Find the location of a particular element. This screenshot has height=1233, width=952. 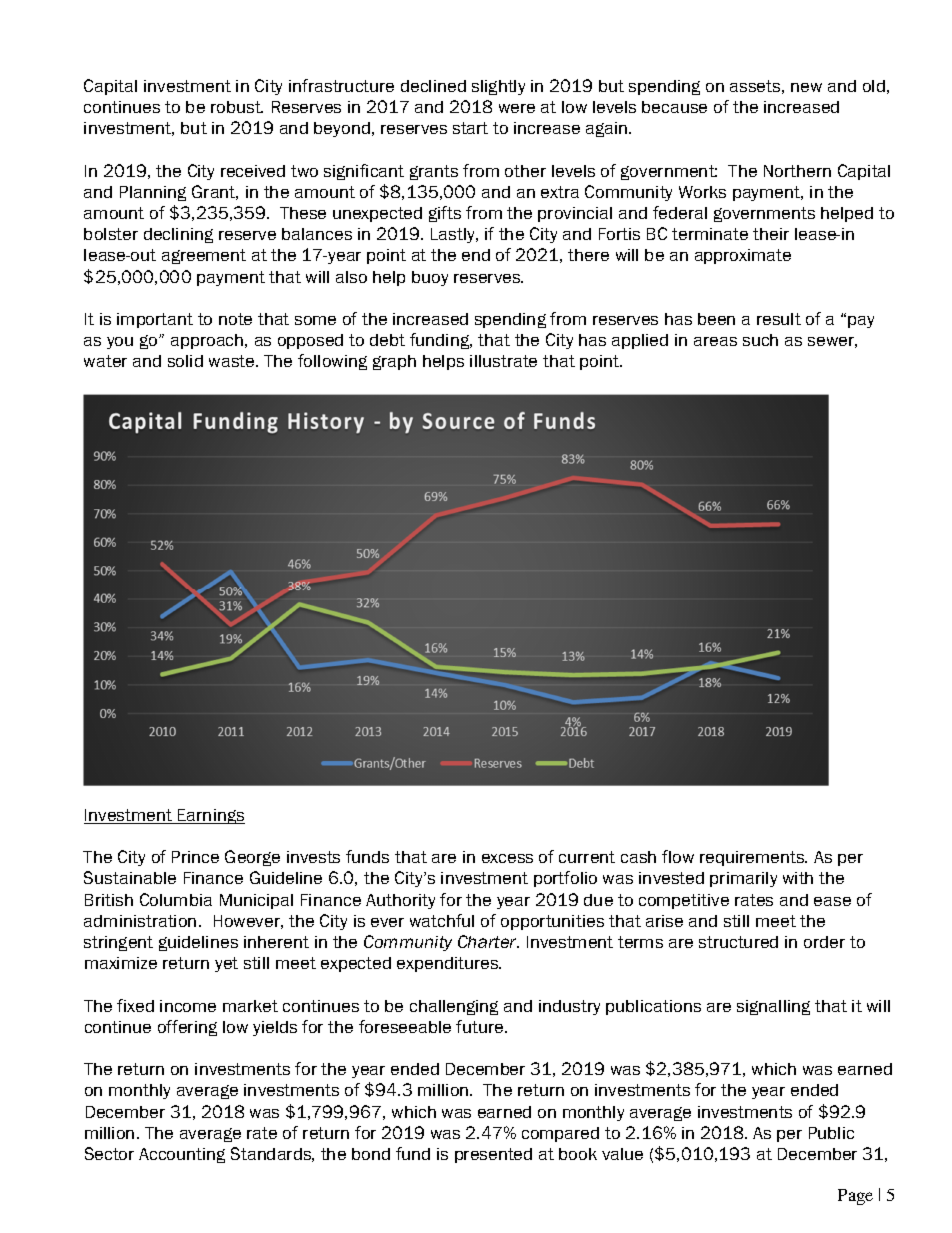

new is located at coordinates (806, 87).
